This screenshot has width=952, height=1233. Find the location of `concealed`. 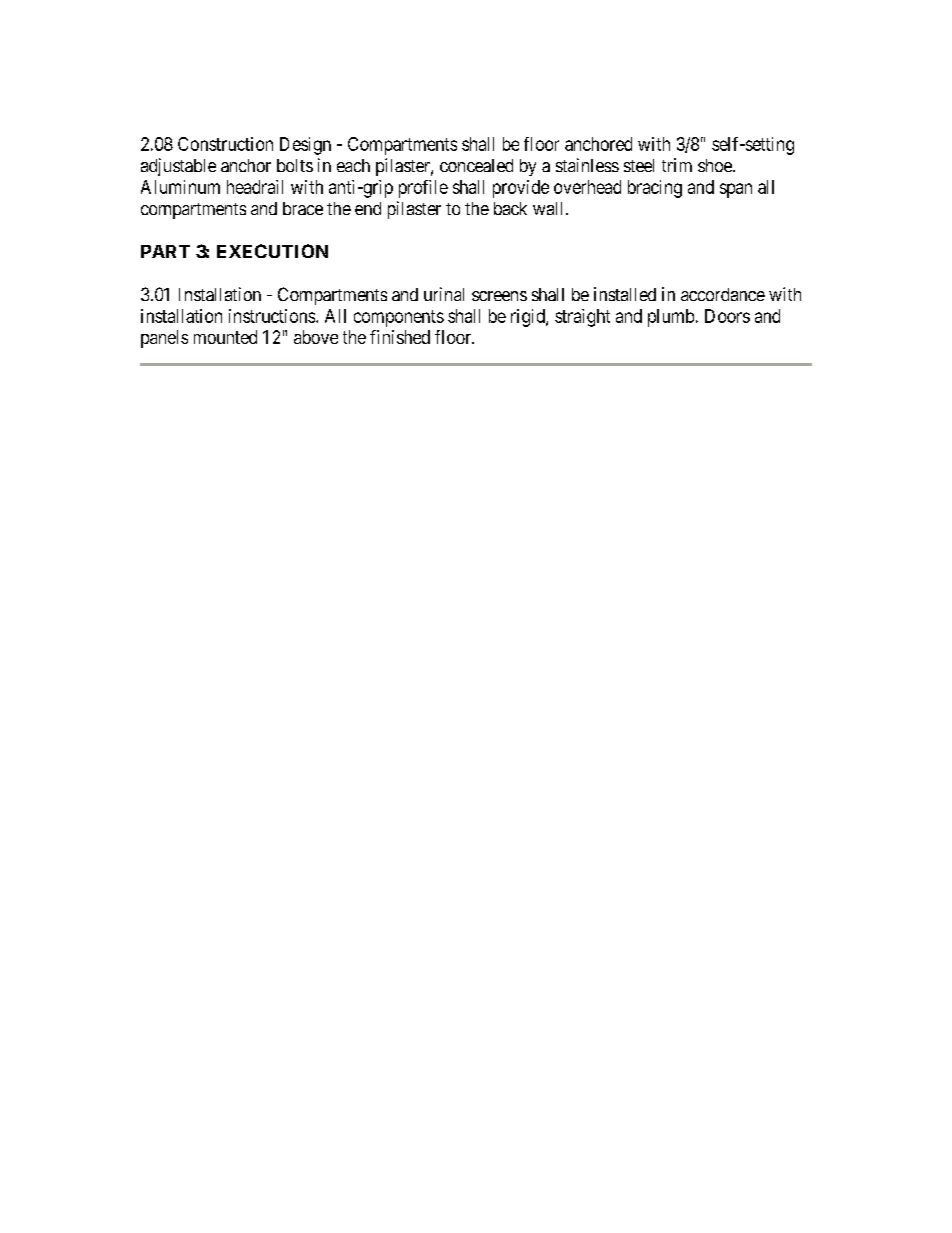

concealed is located at coordinates (476, 165).
